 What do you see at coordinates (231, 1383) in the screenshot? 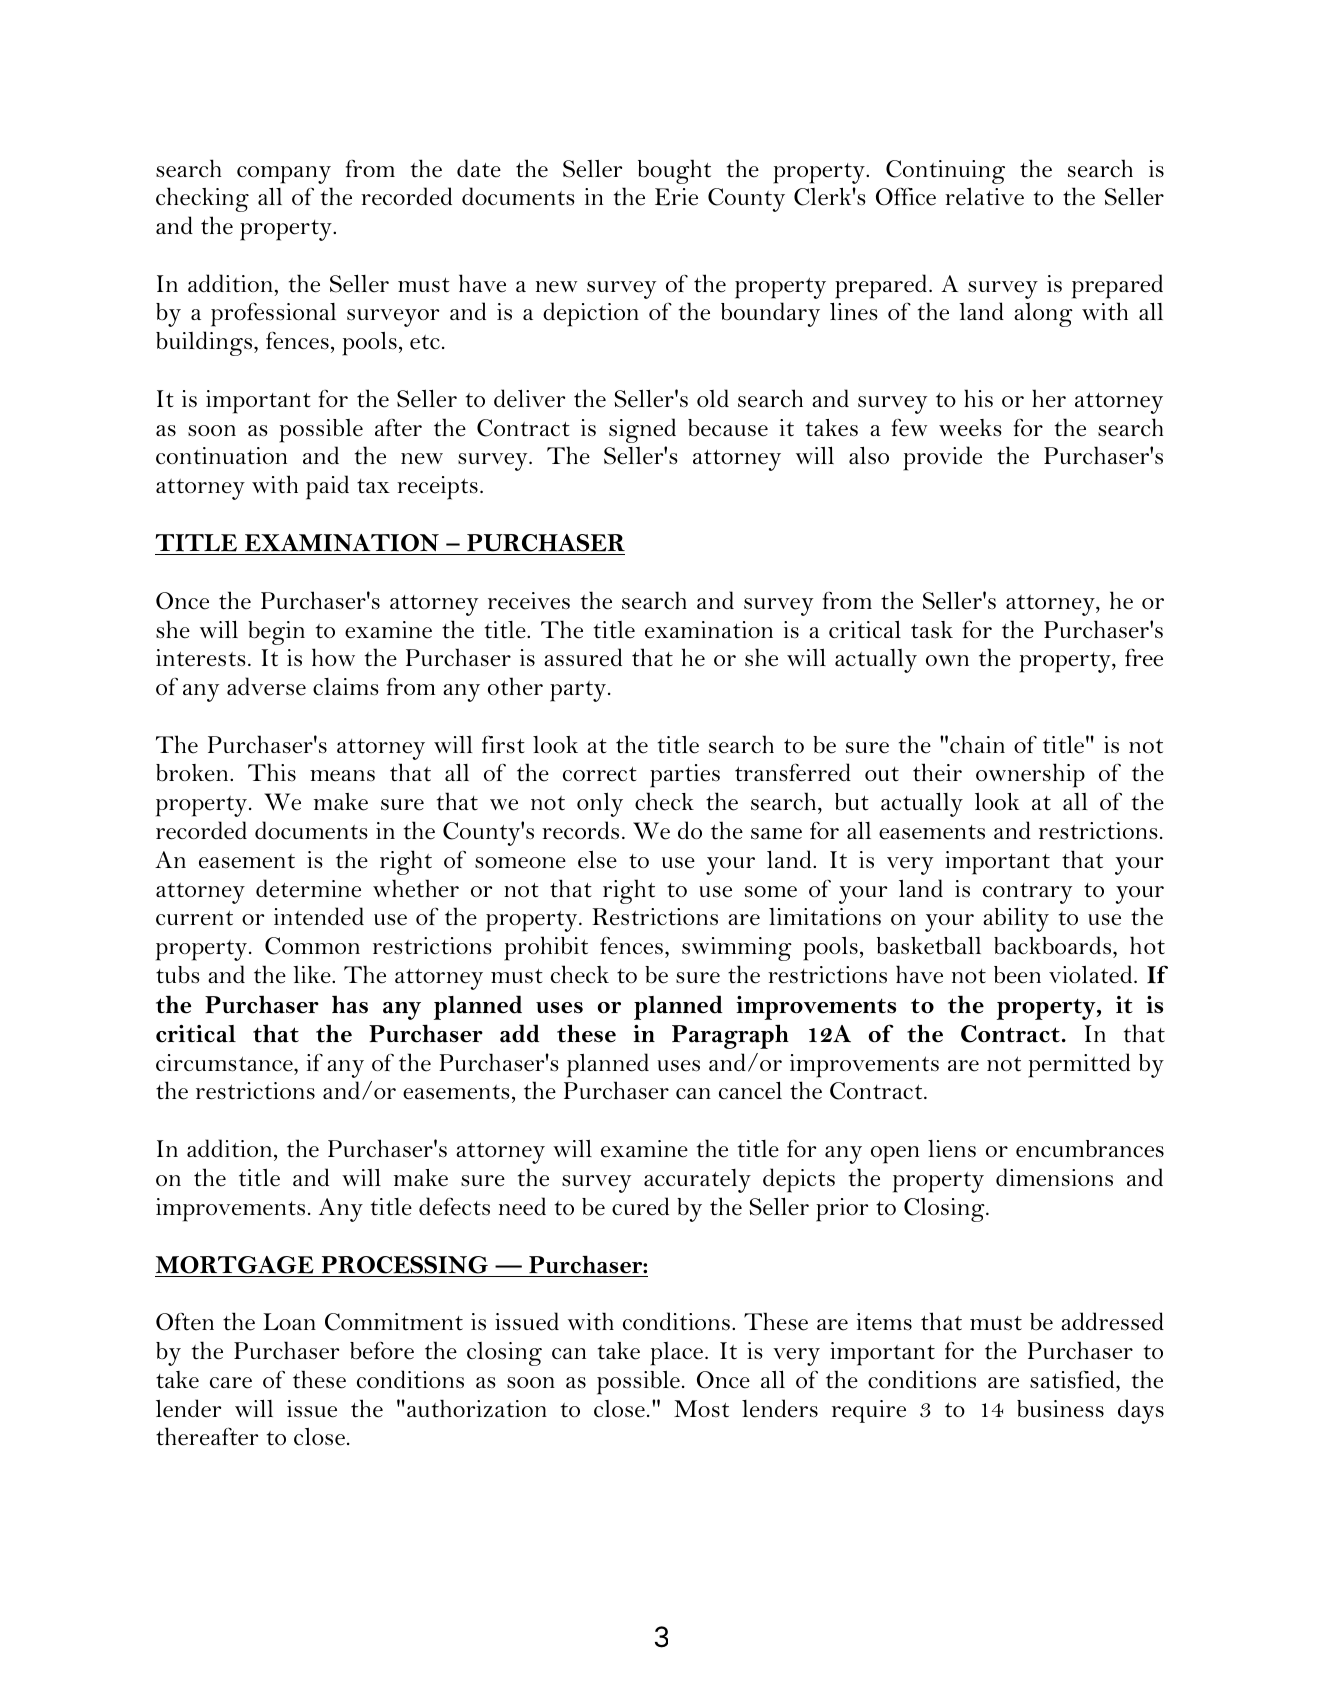
I see `care` at bounding box center [231, 1383].
